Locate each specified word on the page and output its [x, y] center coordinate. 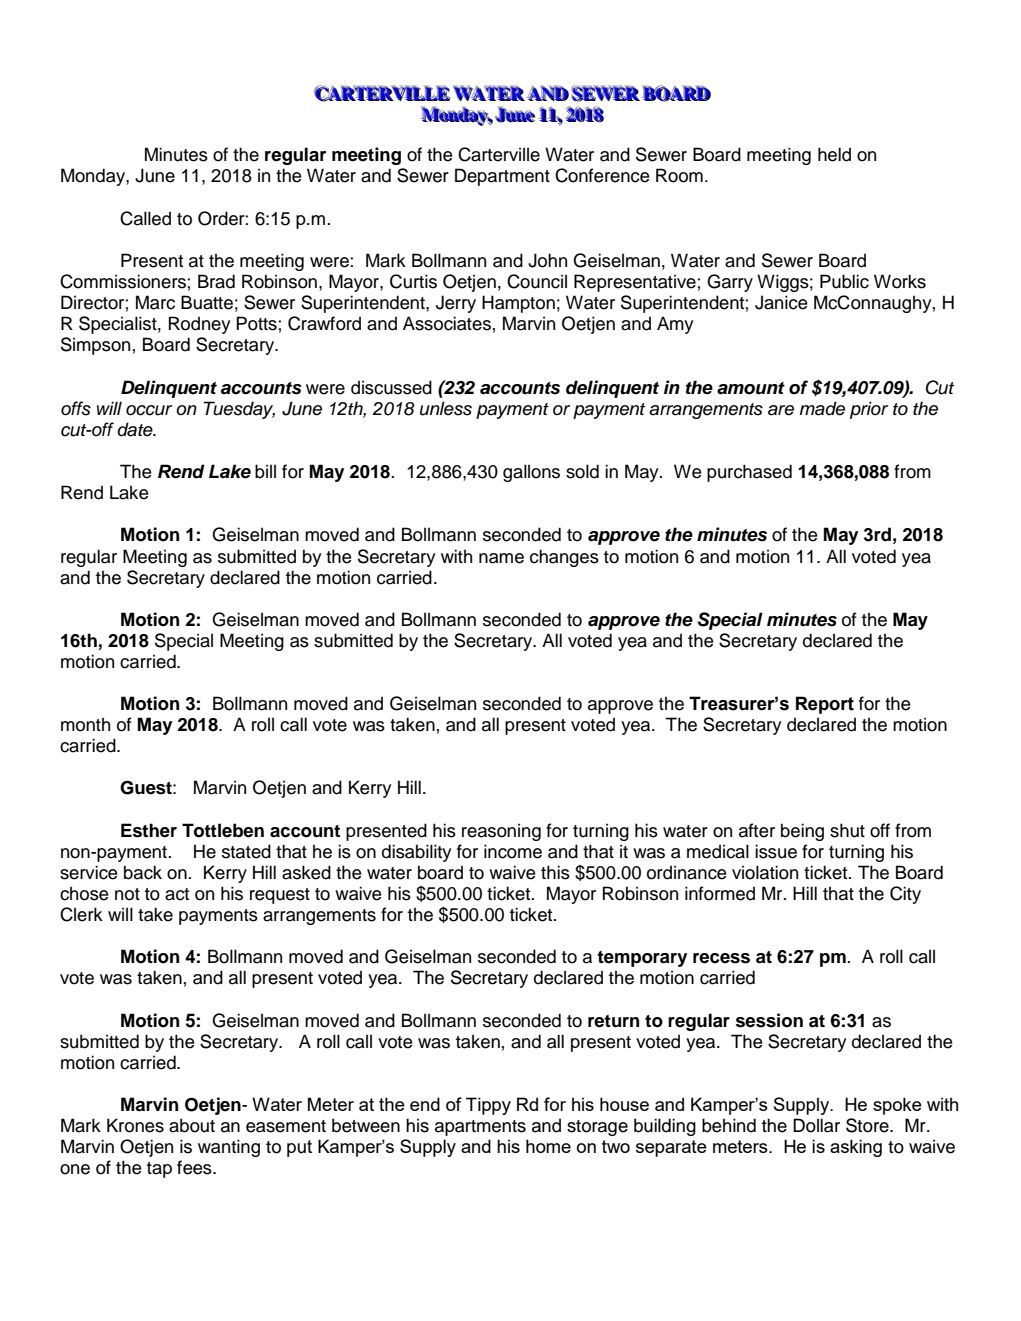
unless [446, 408]
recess [721, 958]
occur [149, 410]
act [177, 894]
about [192, 1125]
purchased [749, 473]
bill [265, 471]
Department [502, 177]
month [85, 725]
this [555, 872]
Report [825, 705]
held [834, 154]
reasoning [501, 832]
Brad [216, 281]
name [501, 558]
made [822, 408]
